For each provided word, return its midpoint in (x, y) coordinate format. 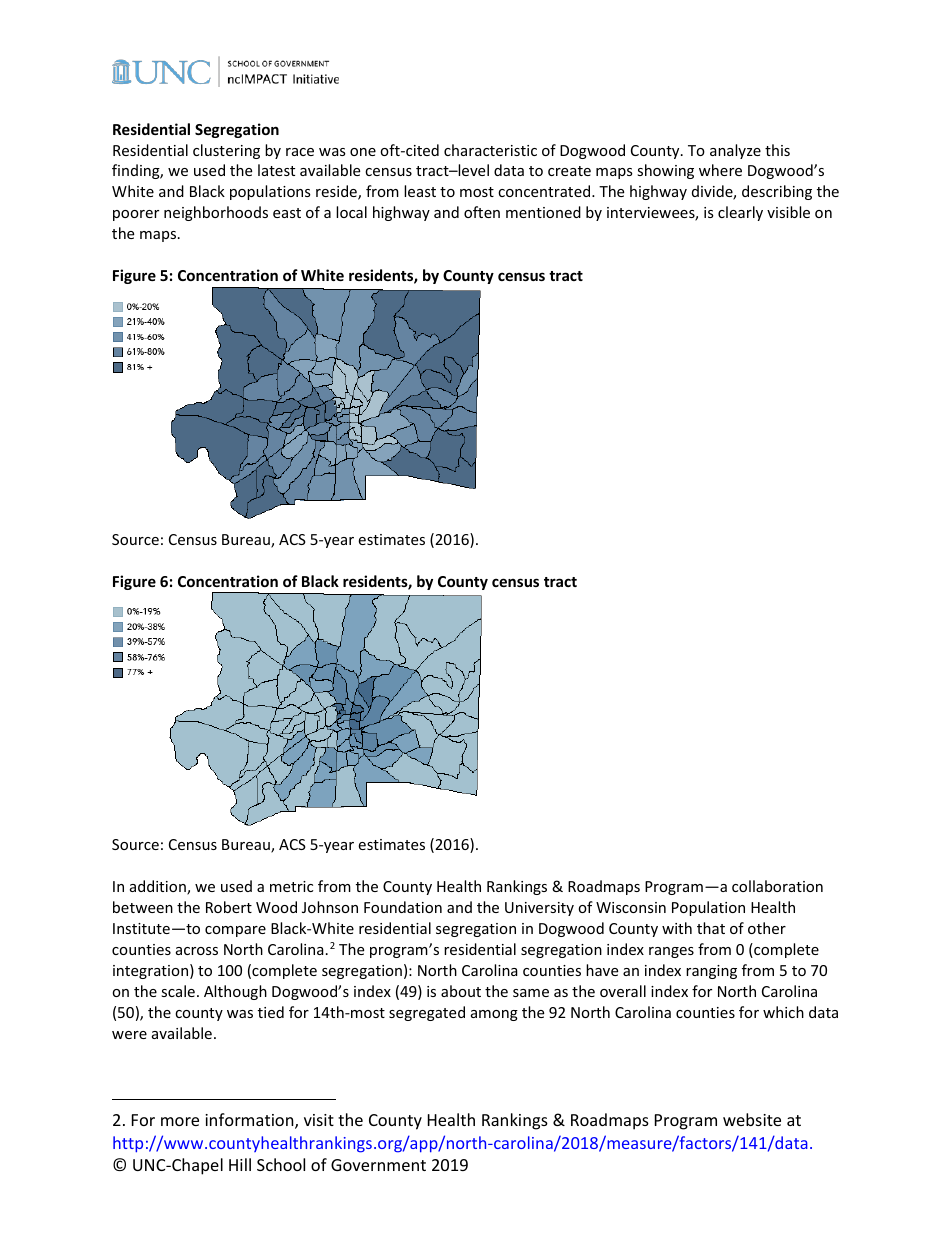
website (752, 1119)
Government (378, 1165)
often (482, 212)
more (180, 1121)
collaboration (777, 886)
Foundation (403, 907)
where (720, 170)
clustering (226, 151)
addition (159, 887)
